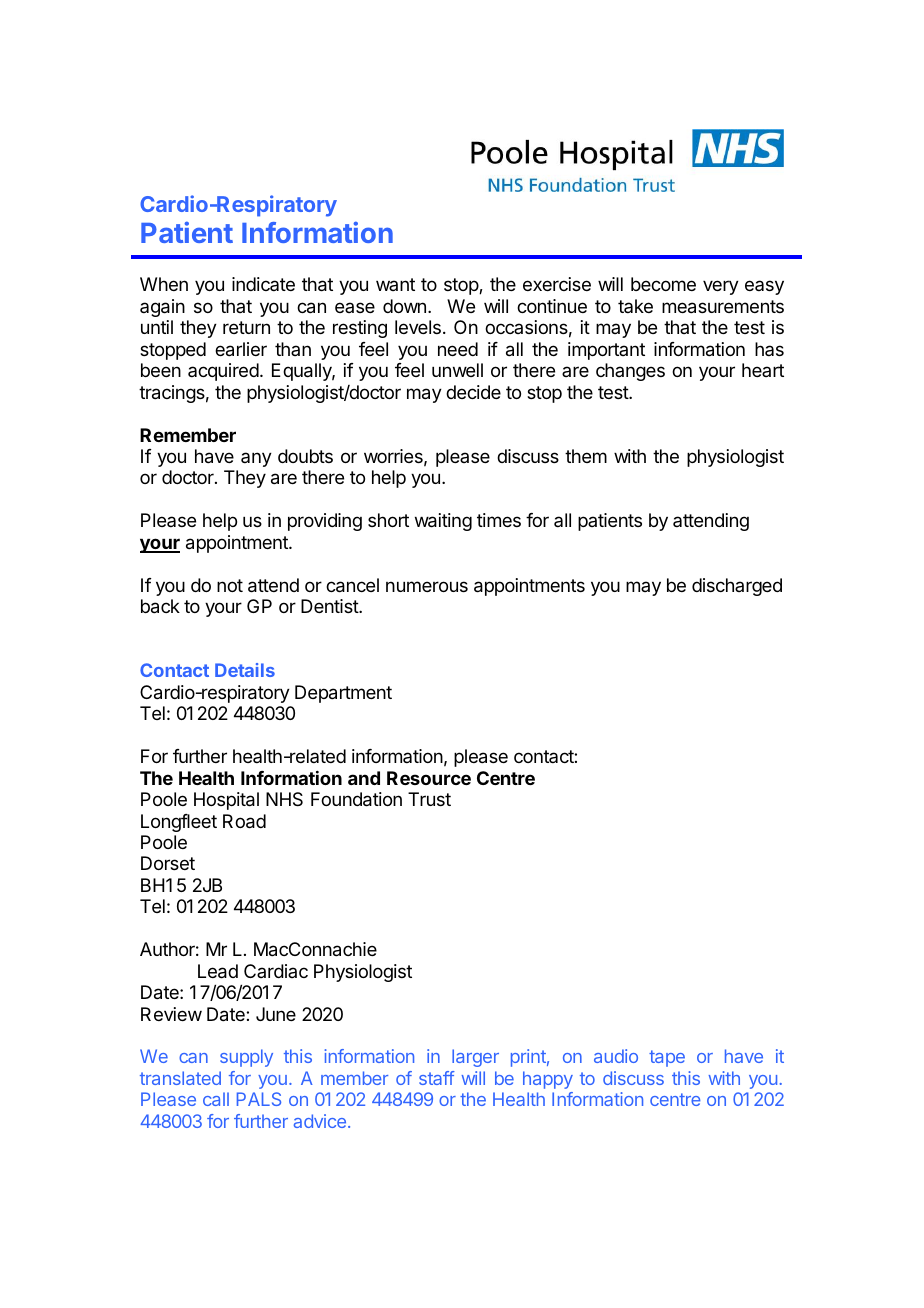 Image resolution: width=924 pixels, height=1308 pixels. Describe the element at coordinates (245, 670) in the screenshot. I see `Details` at that location.
